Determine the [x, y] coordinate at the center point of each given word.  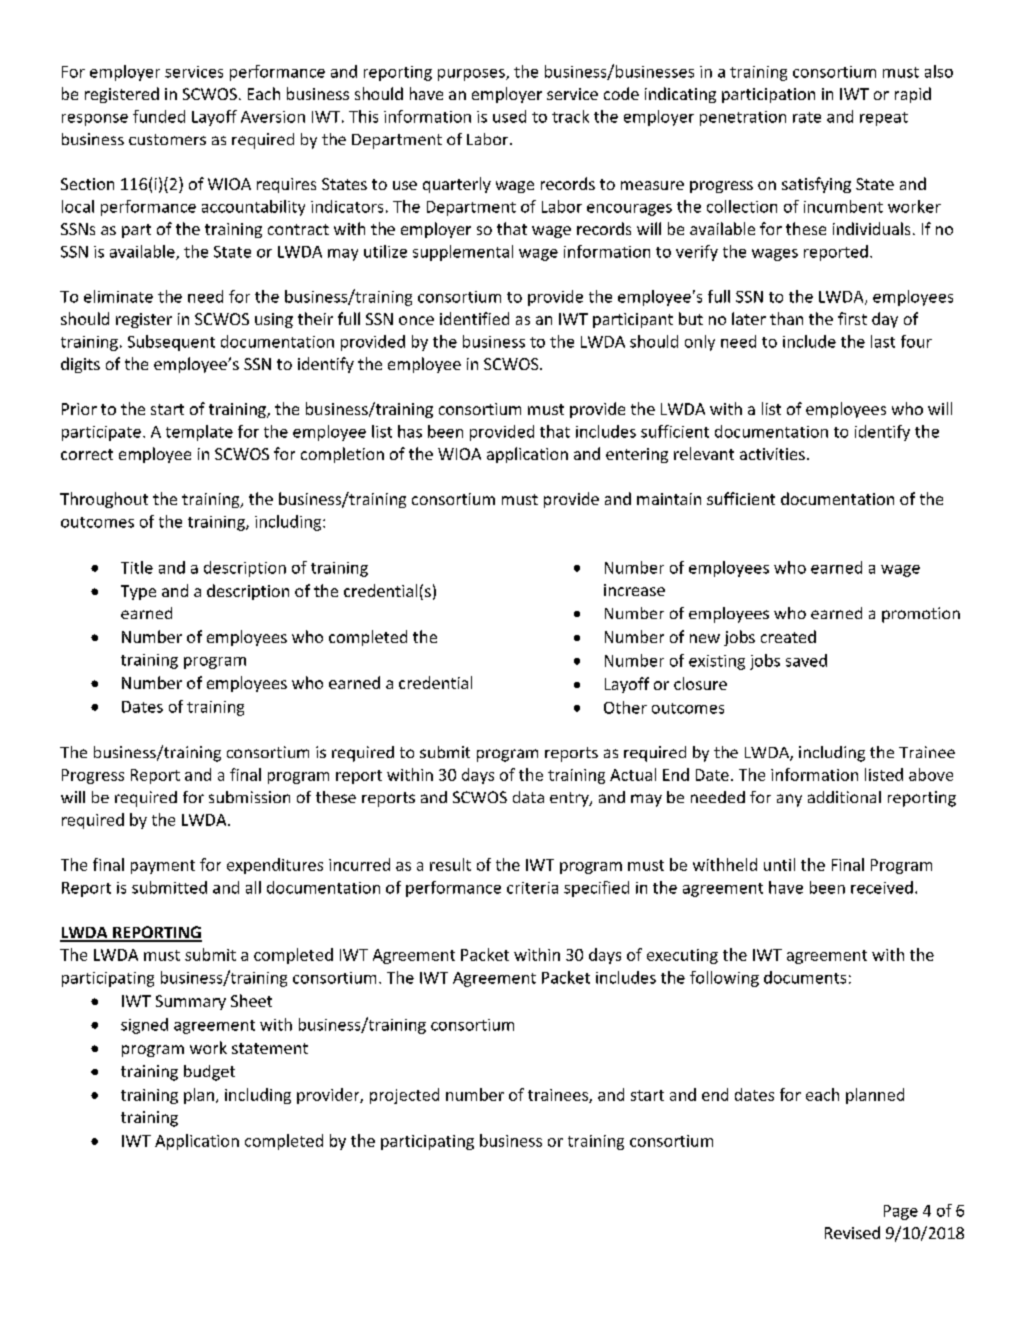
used [509, 116]
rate [807, 117]
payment [163, 867]
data [528, 797]
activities [772, 454]
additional [844, 797]
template [199, 433]
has [410, 431]
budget [209, 1073]
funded [159, 116]
